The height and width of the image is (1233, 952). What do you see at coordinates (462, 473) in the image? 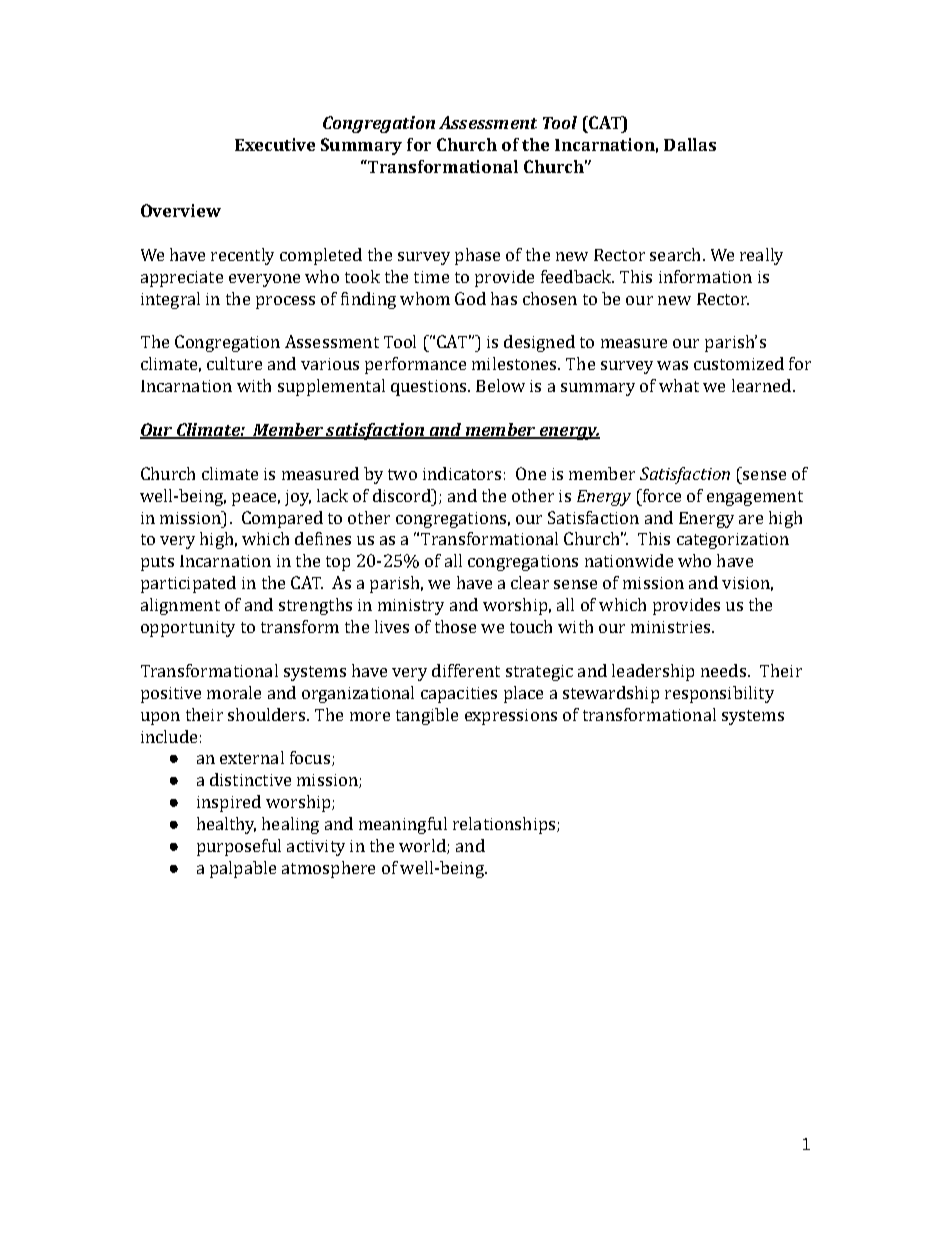
I see `indicators` at bounding box center [462, 473].
